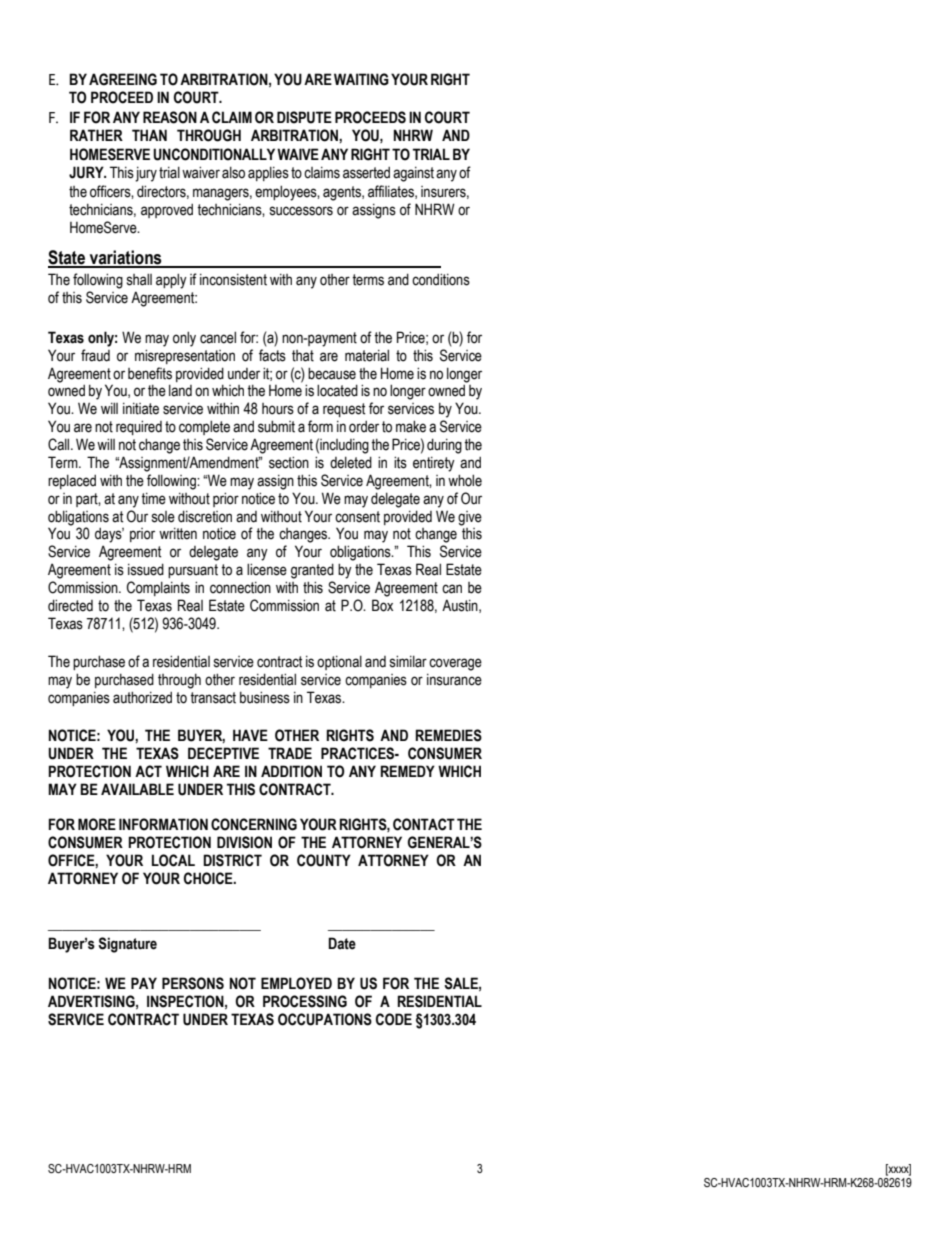 Image resolution: width=952 pixels, height=1233 pixels. I want to click on RATHER, so click(96, 135).
